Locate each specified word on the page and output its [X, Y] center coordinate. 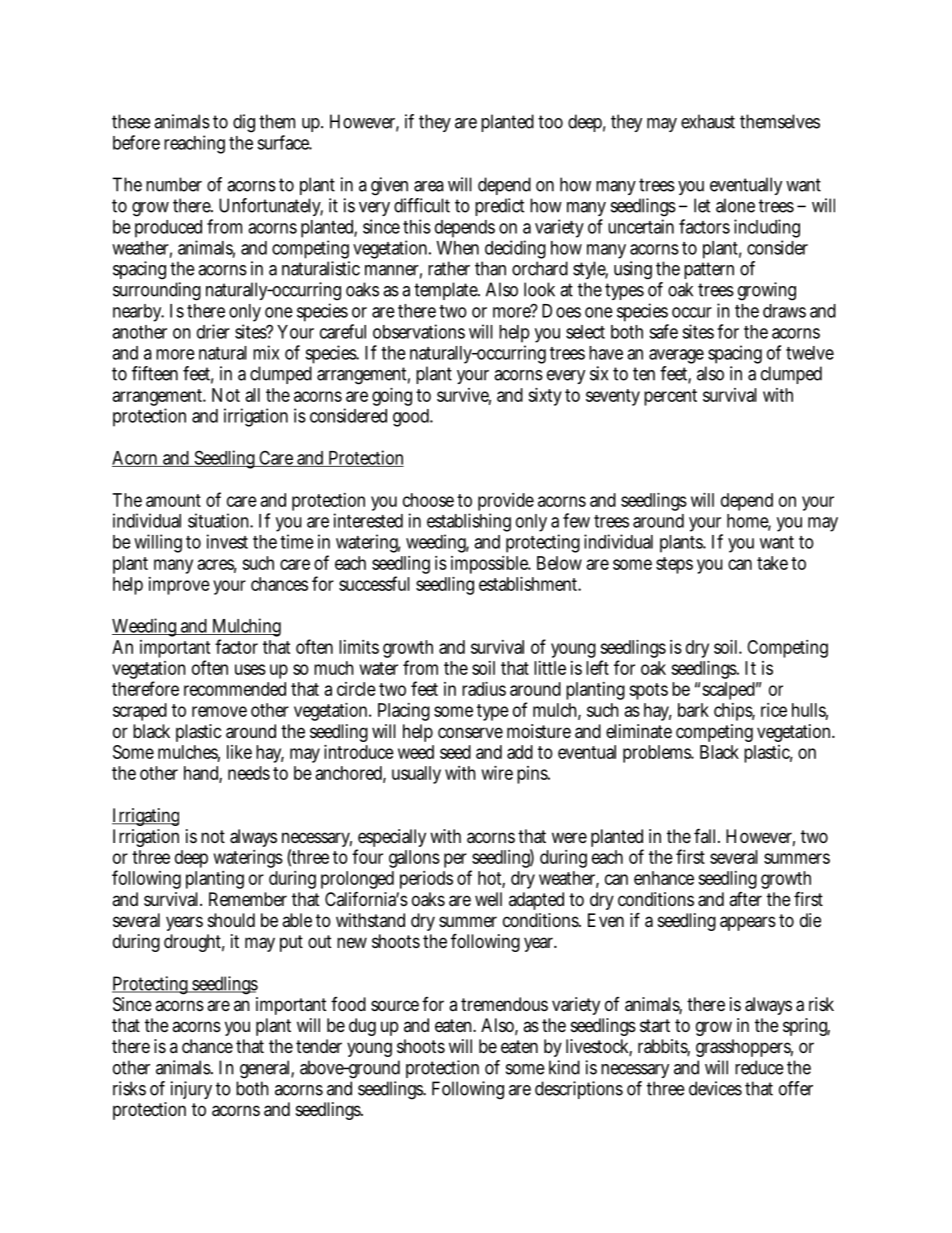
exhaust [708, 121]
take [772, 563]
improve [179, 586]
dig [244, 123]
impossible [491, 565]
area [429, 186]
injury [191, 1090]
